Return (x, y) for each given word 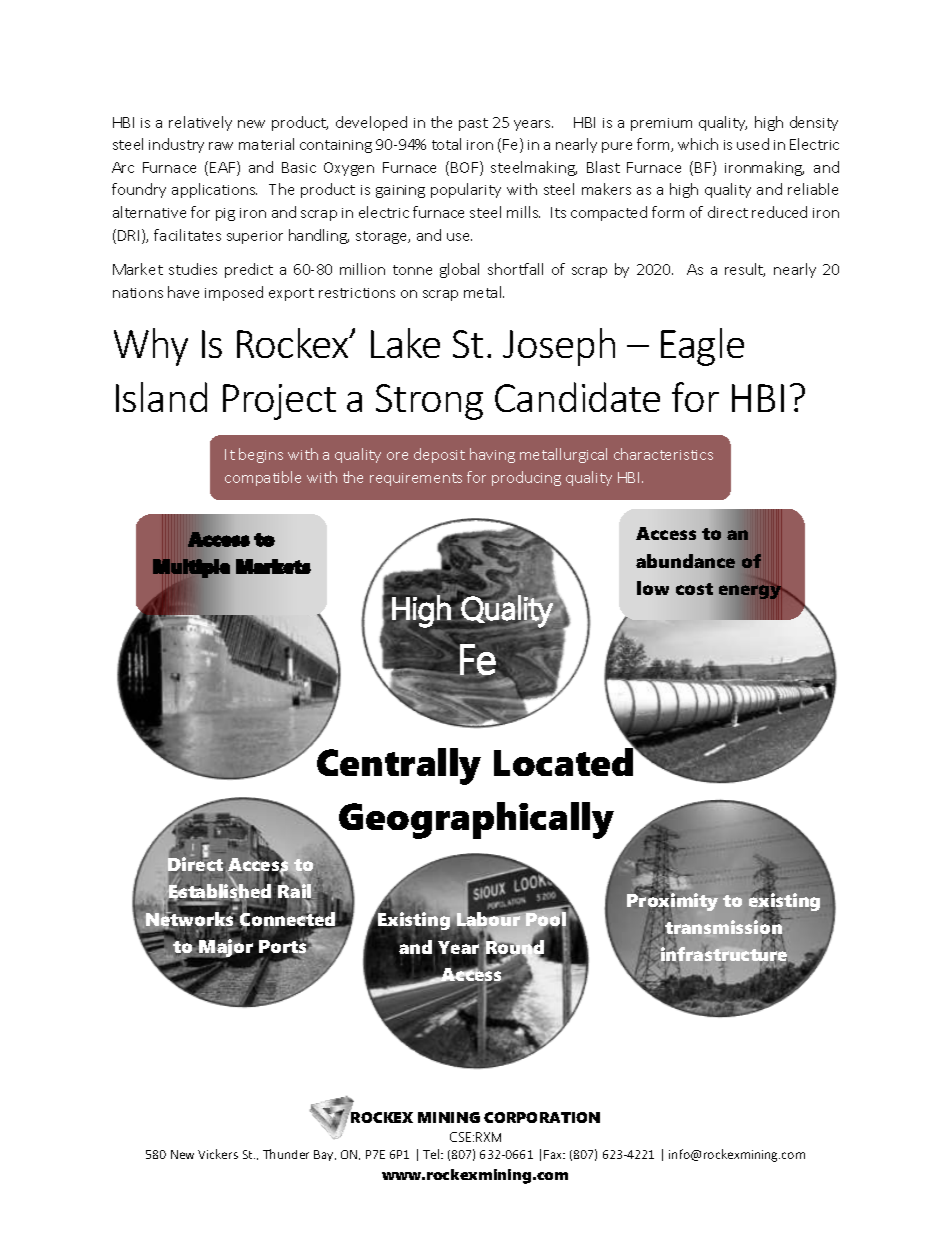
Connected (289, 919)
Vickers (218, 1154)
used (753, 144)
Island (161, 397)
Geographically (476, 820)
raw (221, 146)
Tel (432, 1154)
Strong (429, 402)
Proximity (672, 902)
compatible (263, 478)
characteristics (663, 454)
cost (694, 589)
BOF (466, 168)
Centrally (399, 766)
